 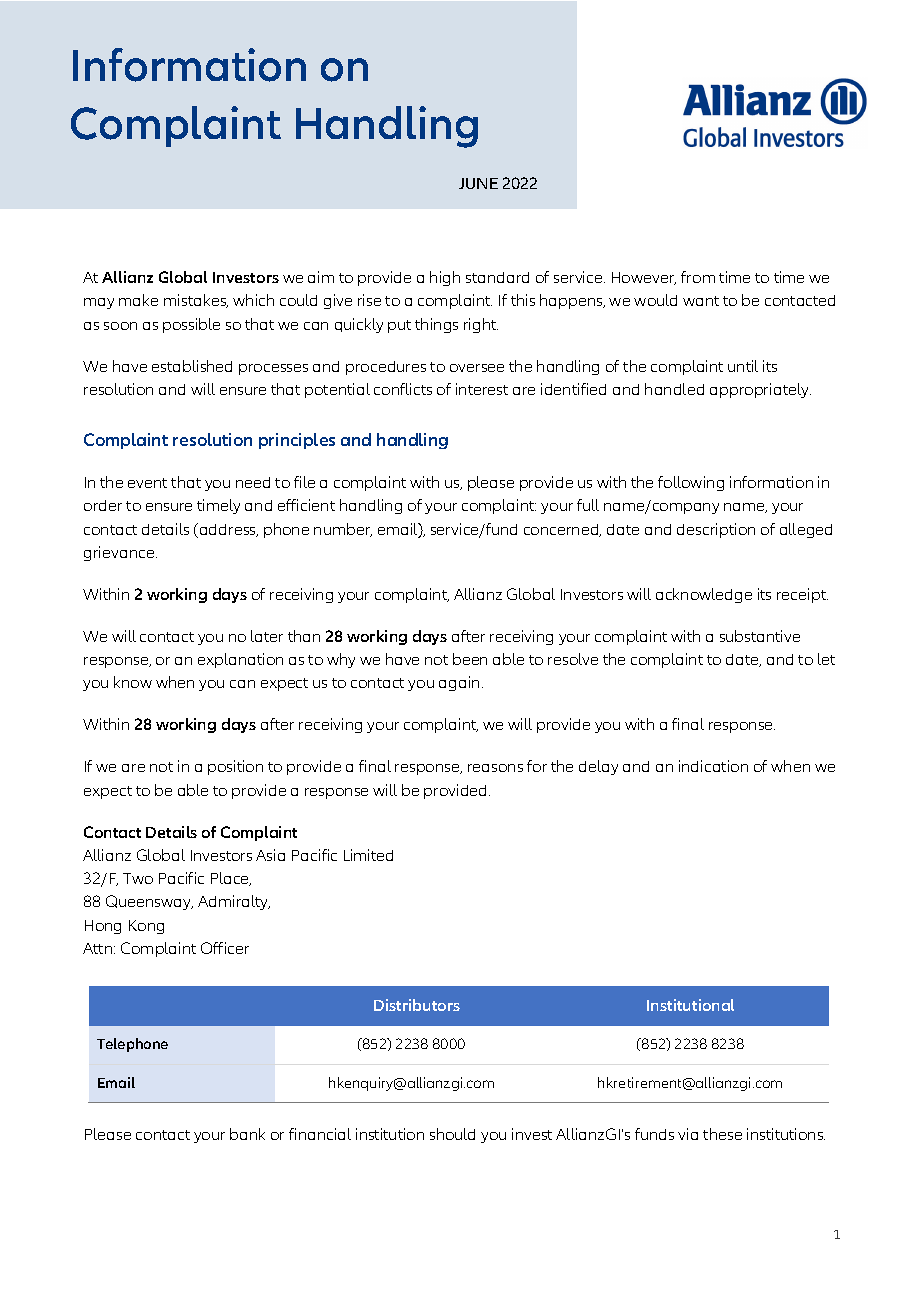 I want to click on indication, so click(x=713, y=766).
